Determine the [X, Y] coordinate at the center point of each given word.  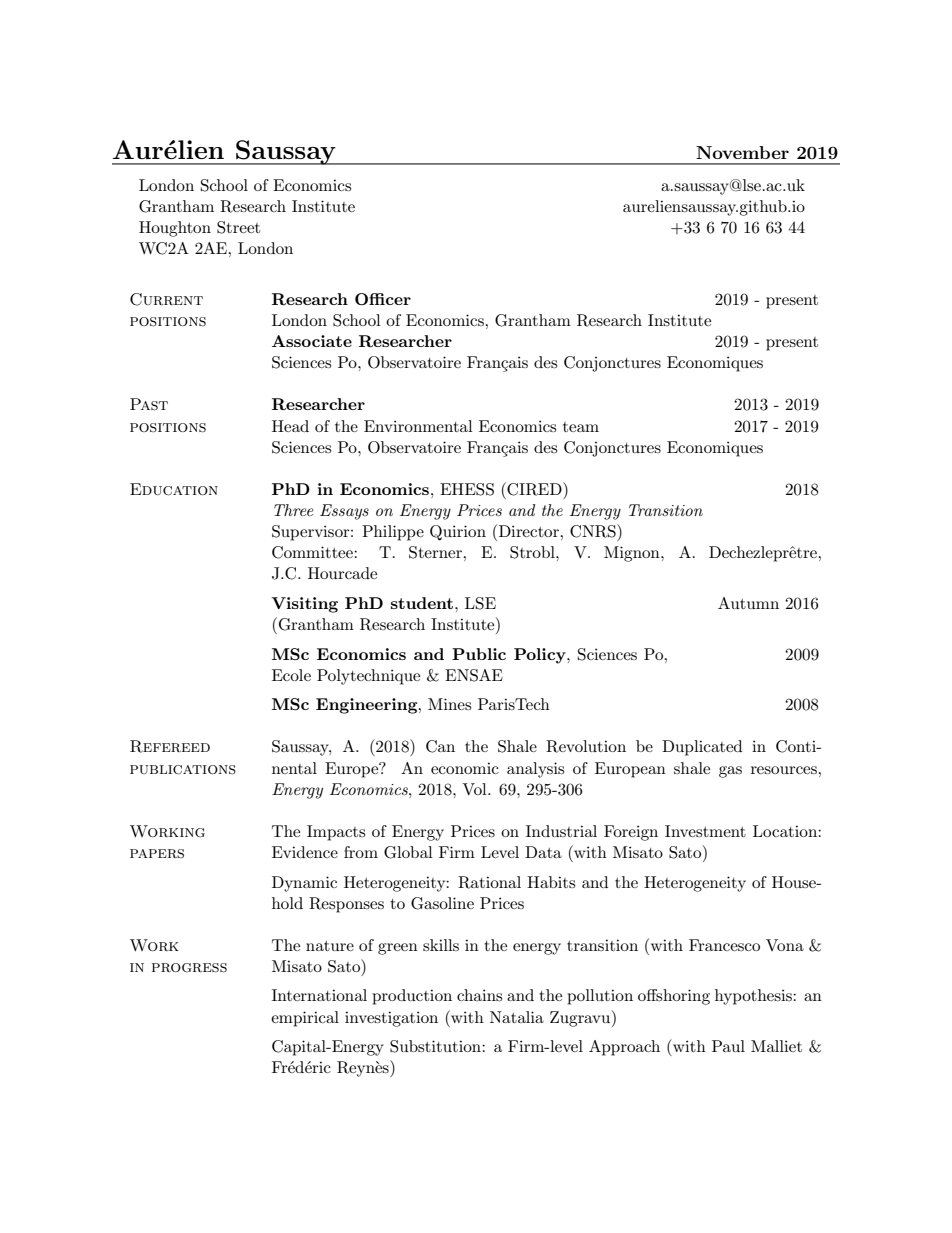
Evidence [305, 852]
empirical [305, 1019]
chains [479, 995]
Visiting [304, 605]
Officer [383, 299]
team [581, 427]
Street [238, 227]
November [742, 152]
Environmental [418, 426]
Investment [705, 831]
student [423, 603]
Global [408, 852]
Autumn [748, 603]
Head [290, 426]
